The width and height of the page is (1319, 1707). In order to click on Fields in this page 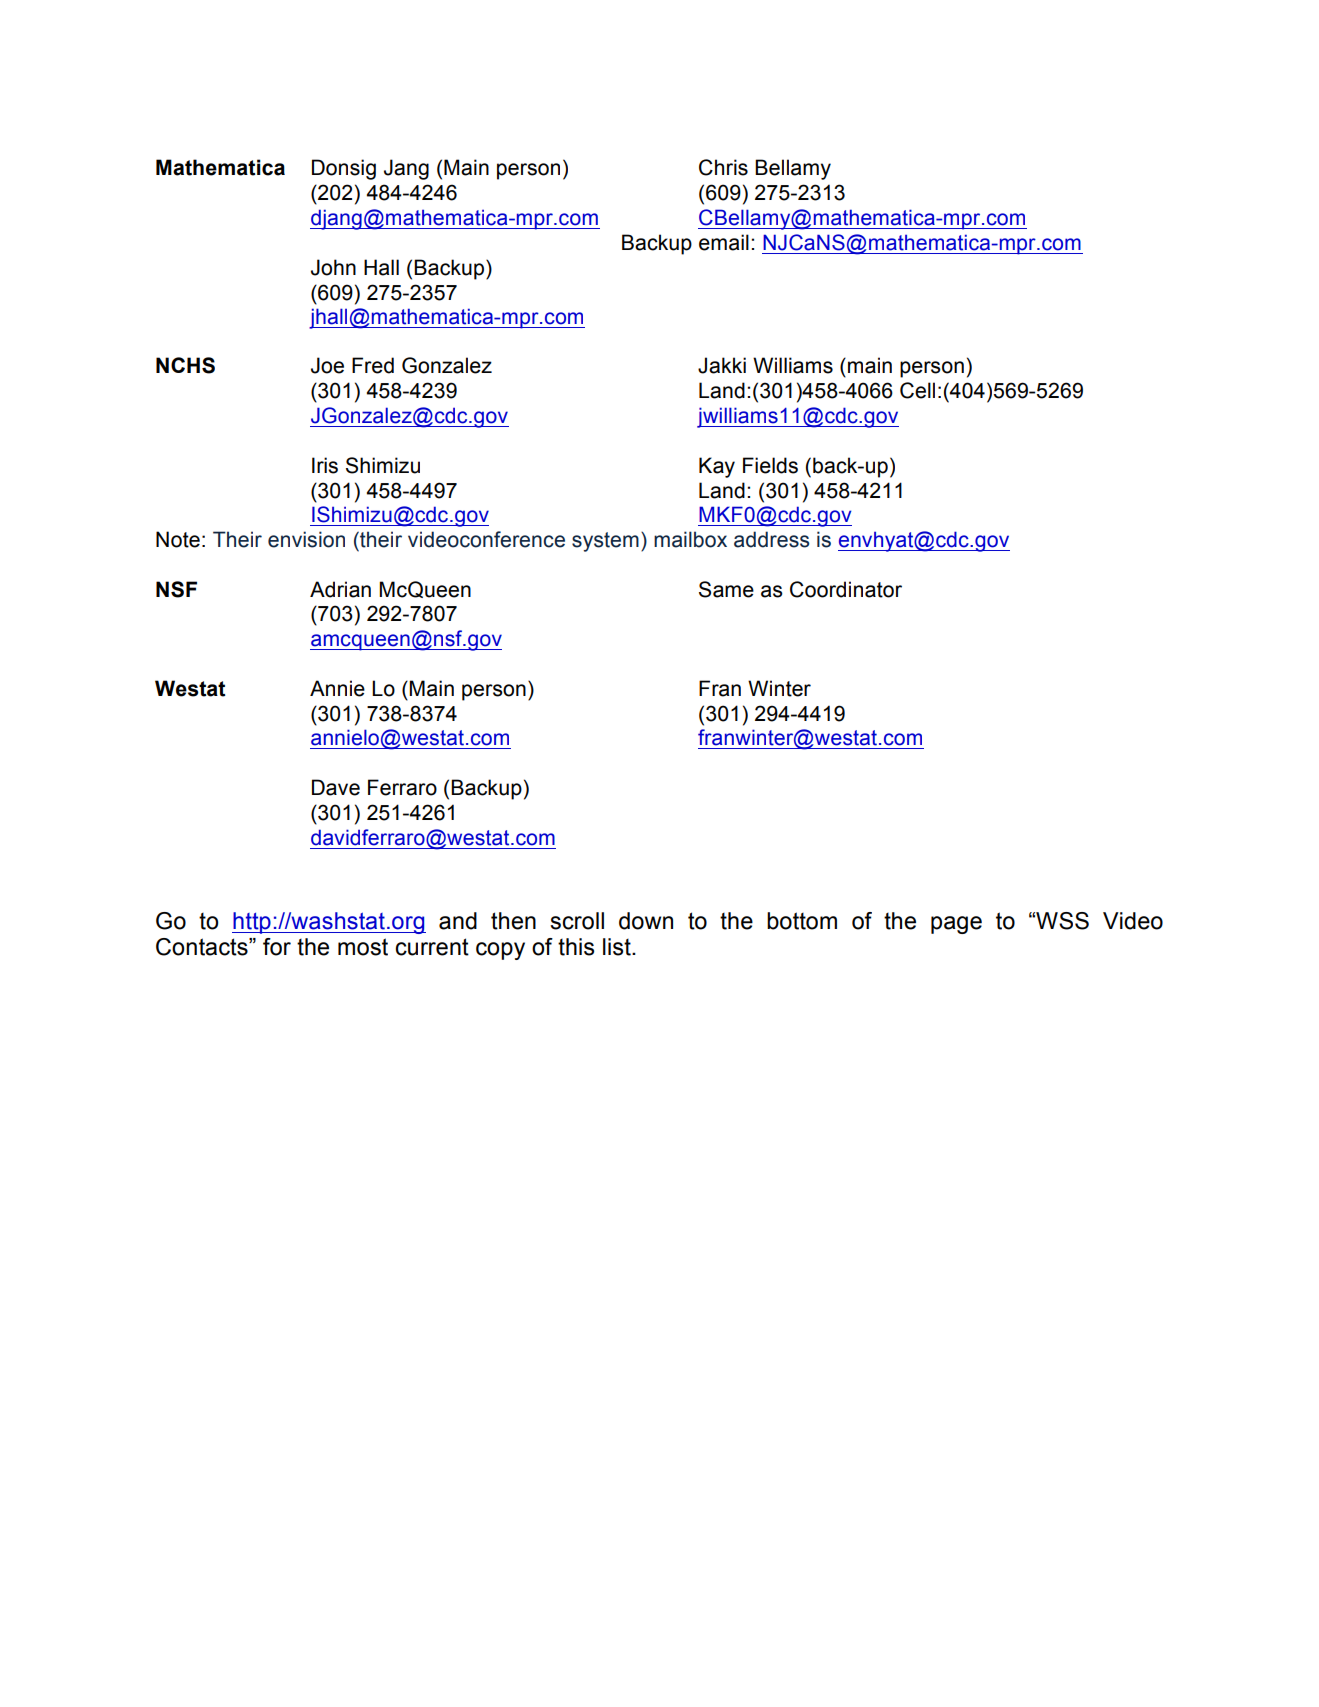, I will do `click(770, 465)`.
